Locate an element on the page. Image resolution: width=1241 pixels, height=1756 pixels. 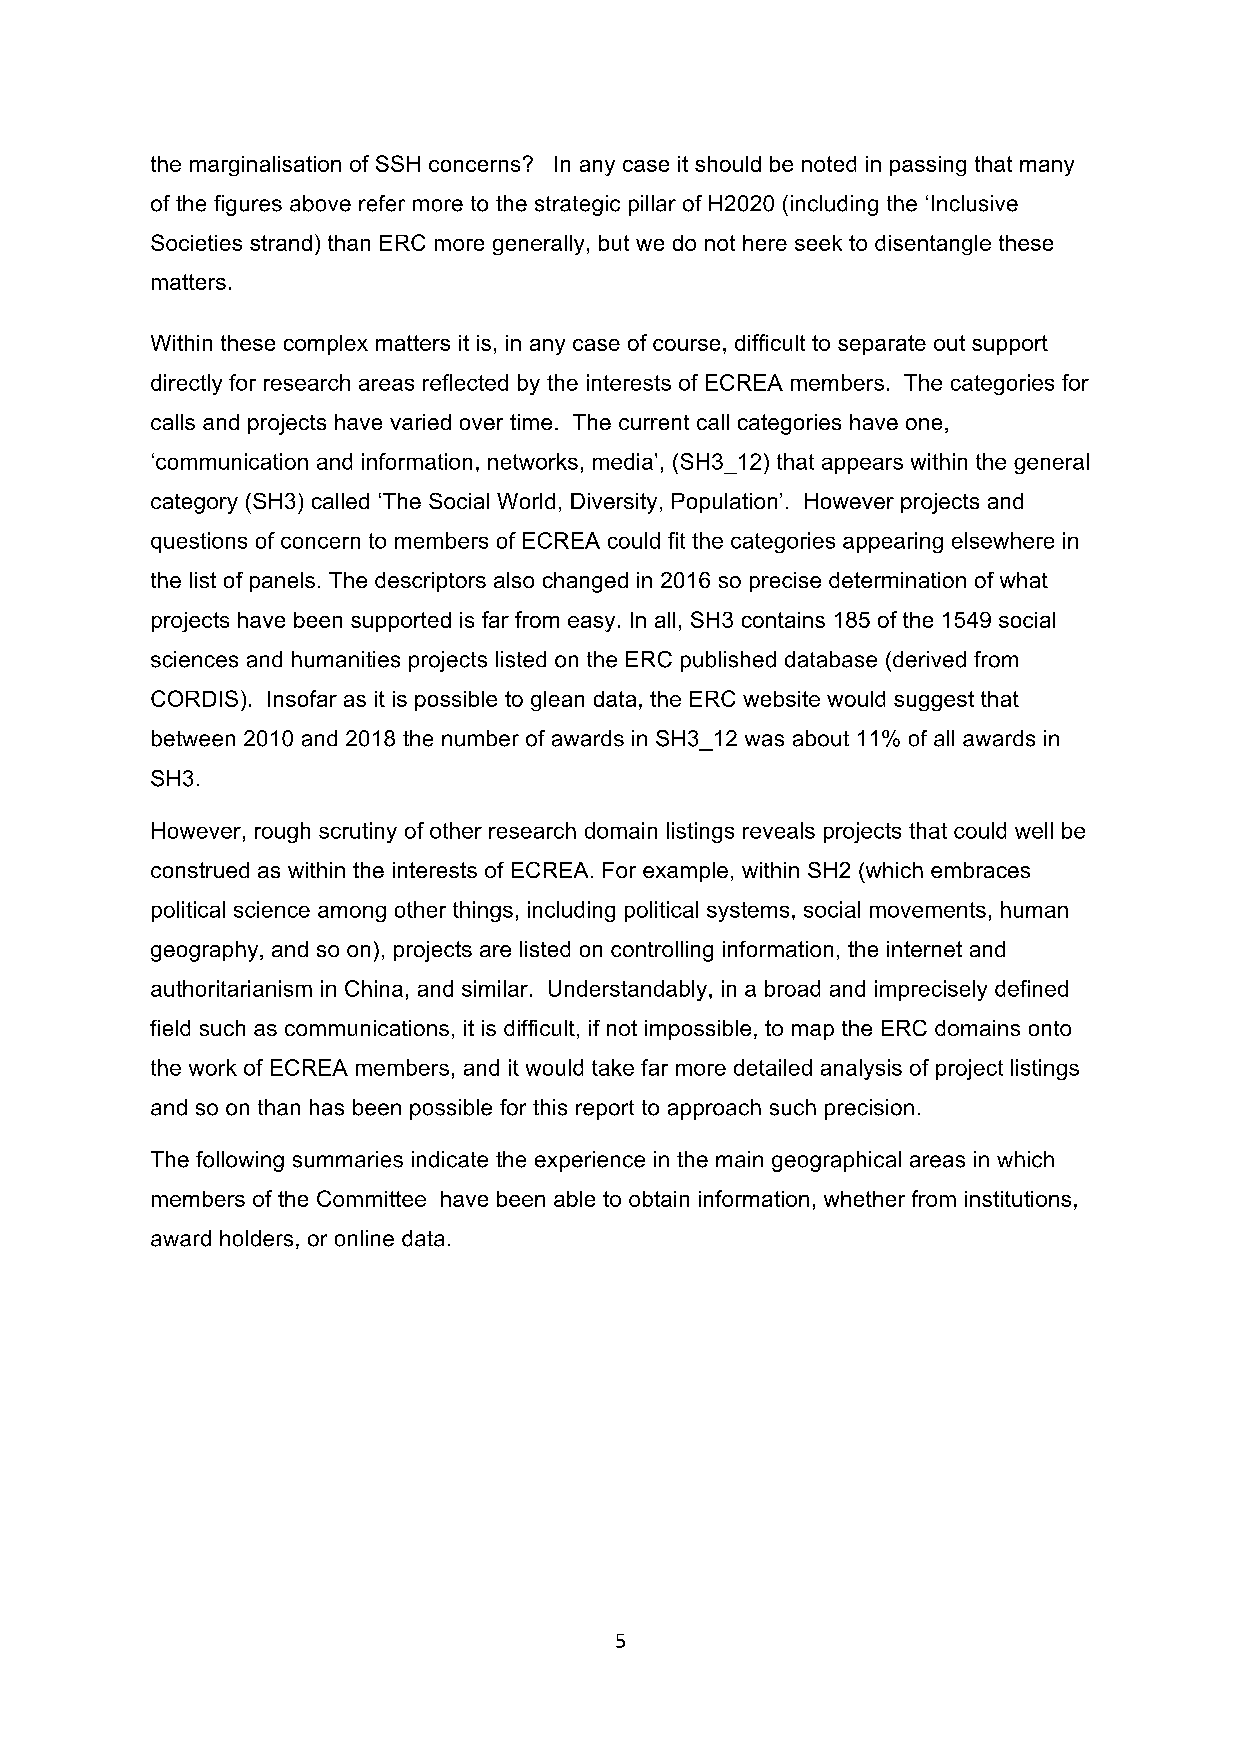
Insofar is located at coordinates (302, 698).
